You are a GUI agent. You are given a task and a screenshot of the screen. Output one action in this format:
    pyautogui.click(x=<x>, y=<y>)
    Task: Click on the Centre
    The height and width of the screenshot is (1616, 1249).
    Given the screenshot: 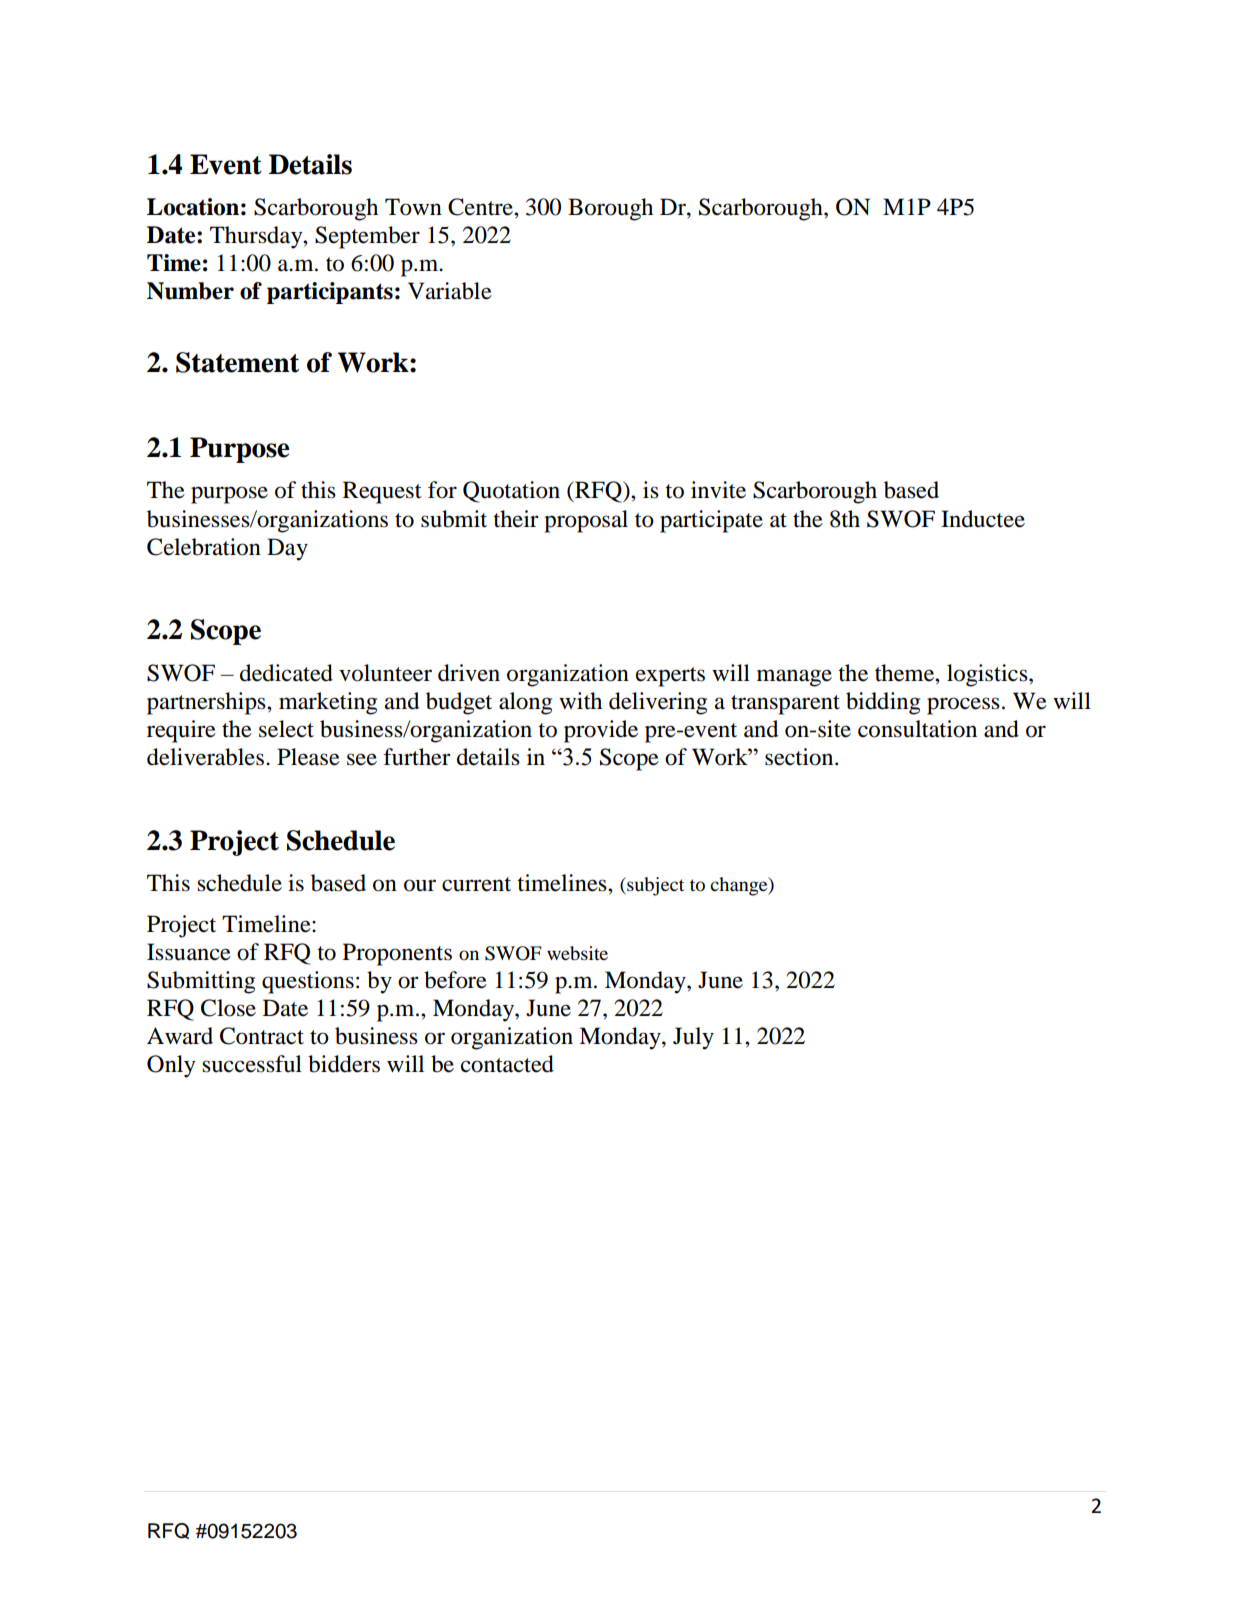 What is the action you would take?
    pyautogui.click(x=481, y=207)
